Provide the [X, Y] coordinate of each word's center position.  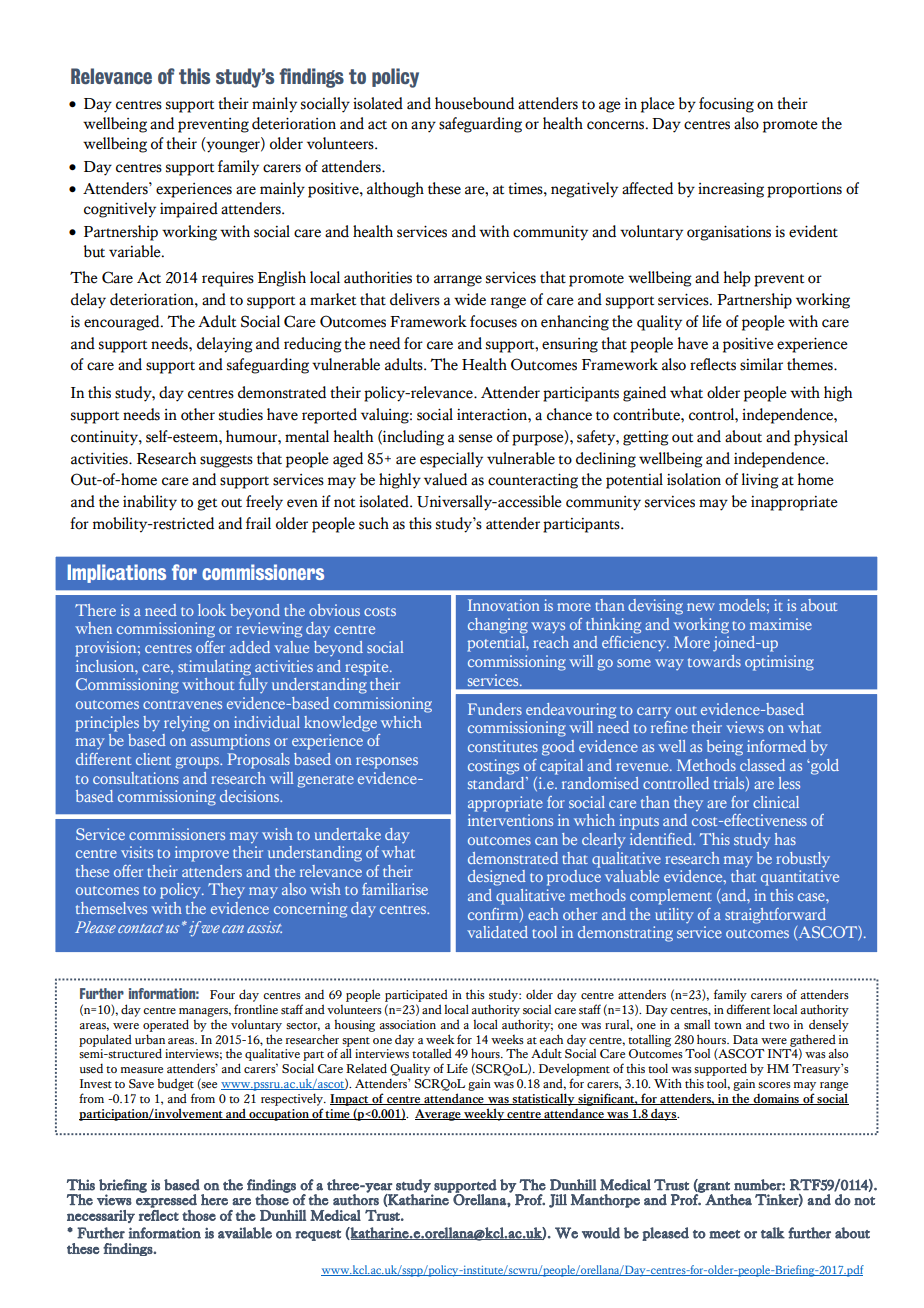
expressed [166, 1200]
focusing [726, 105]
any [423, 127]
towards [714, 661]
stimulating [214, 668]
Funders [495, 709]
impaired [189, 210]
